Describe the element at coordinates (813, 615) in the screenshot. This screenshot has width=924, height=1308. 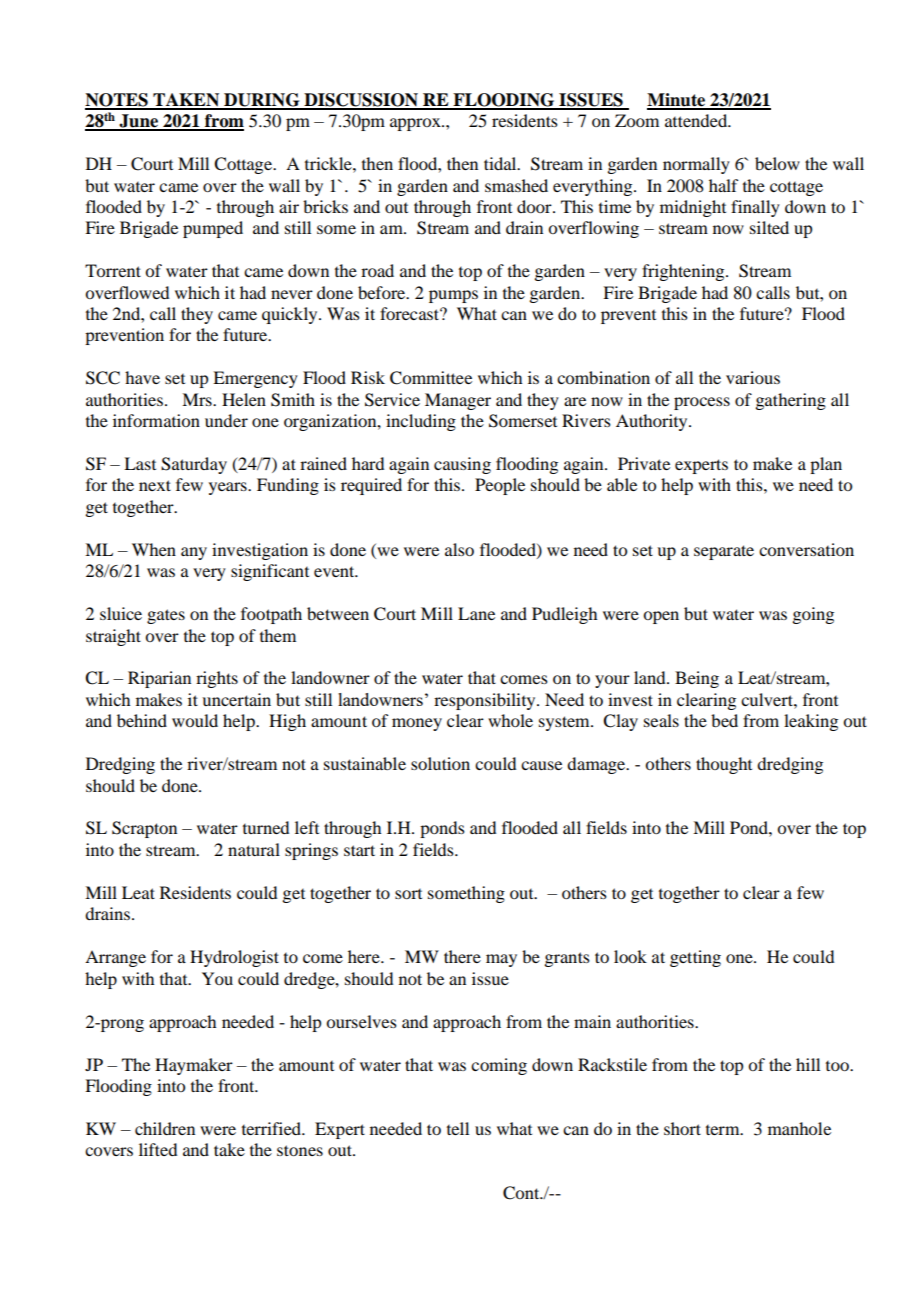
I see `going` at that location.
